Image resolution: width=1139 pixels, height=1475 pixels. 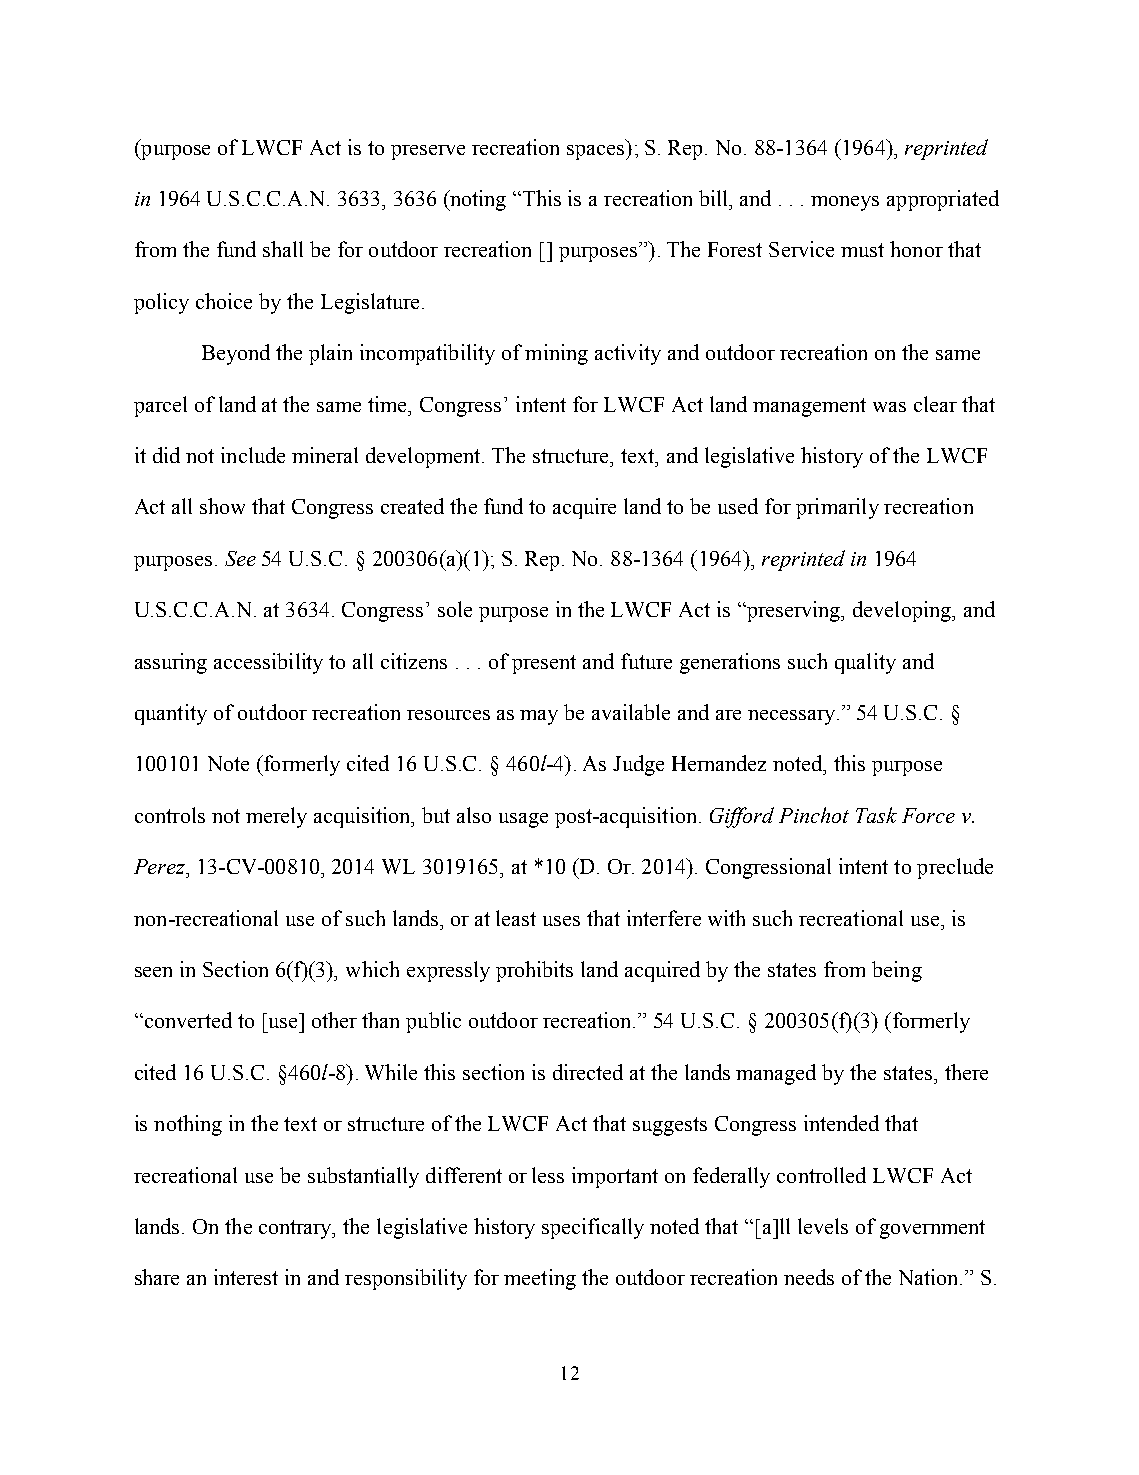 What do you see at coordinates (597, 152) in the screenshot?
I see `spaces` at bounding box center [597, 152].
